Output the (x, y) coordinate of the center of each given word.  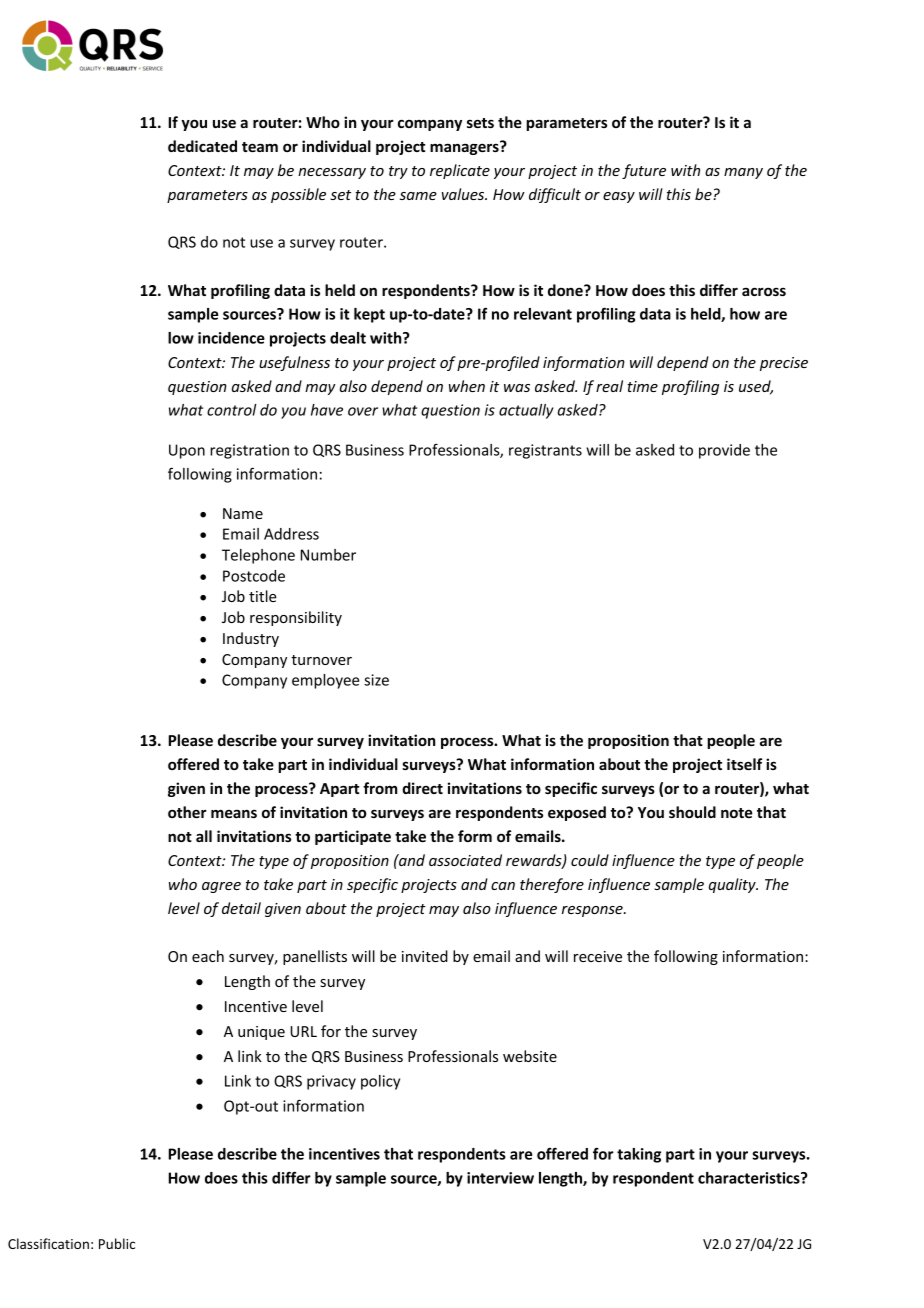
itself (744, 764)
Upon (187, 451)
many (743, 173)
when (467, 386)
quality (733, 885)
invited (425, 956)
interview (500, 1178)
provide (724, 451)
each (208, 956)
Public (117, 1243)
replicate (460, 171)
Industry (251, 639)
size (376, 680)
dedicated (202, 146)
